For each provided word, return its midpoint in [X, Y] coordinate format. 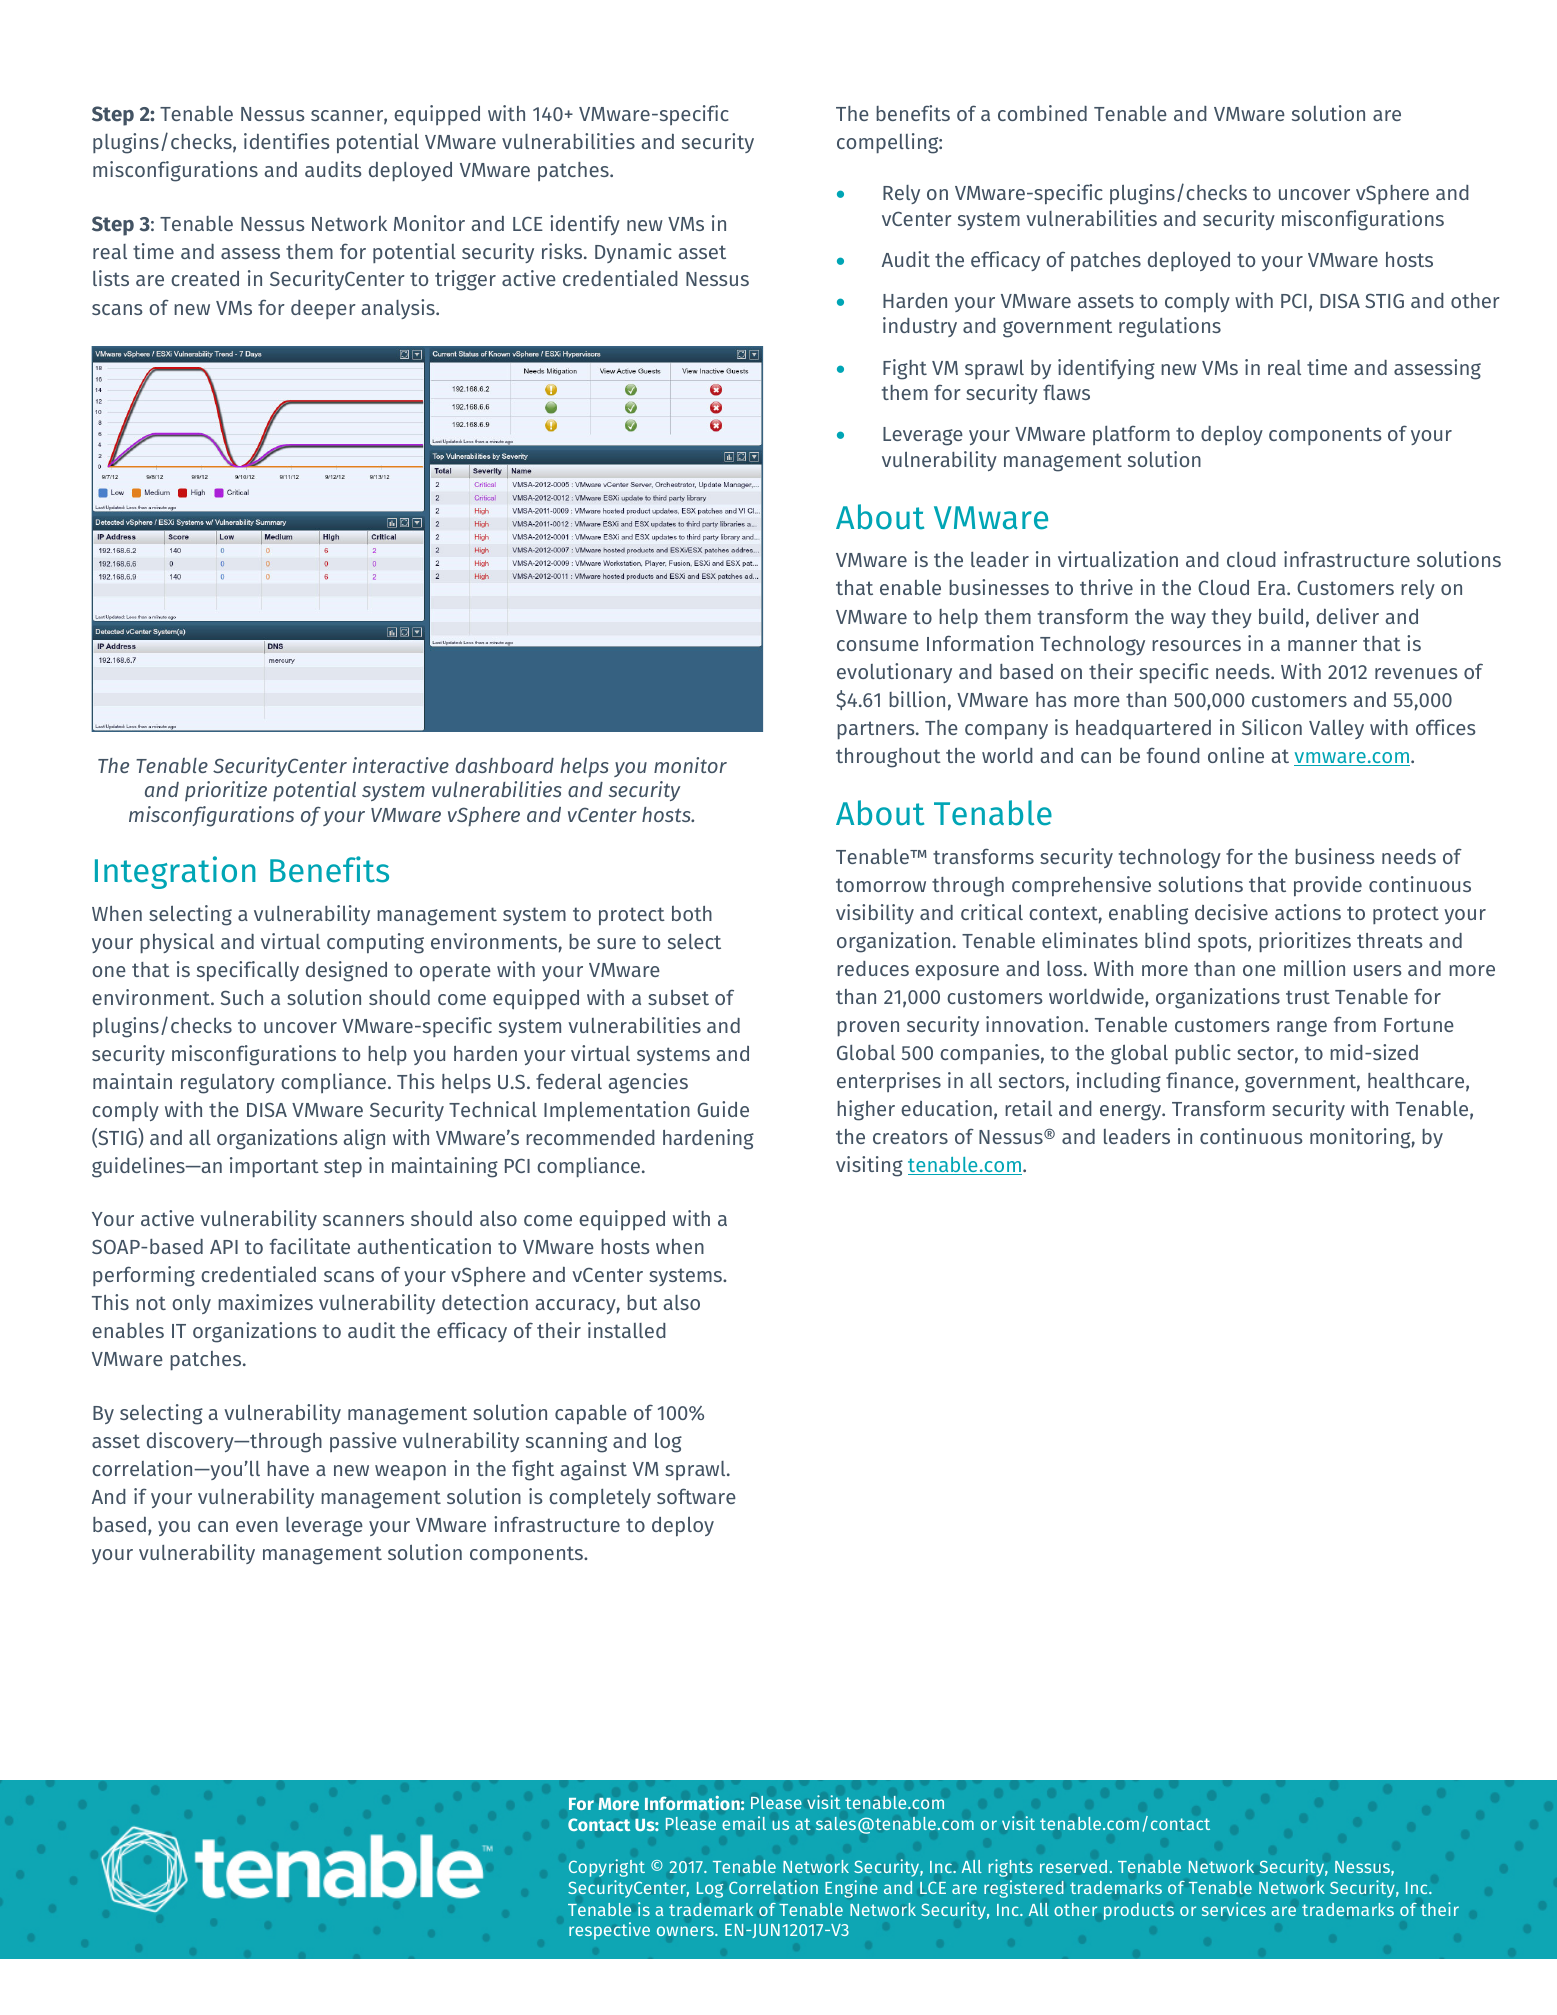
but [642, 1302]
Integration [175, 872]
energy [1132, 1112]
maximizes [265, 1302]
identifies [286, 141]
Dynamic [633, 253]
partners [877, 730]
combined [1042, 113]
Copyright [607, 1868]
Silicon [1272, 727]
